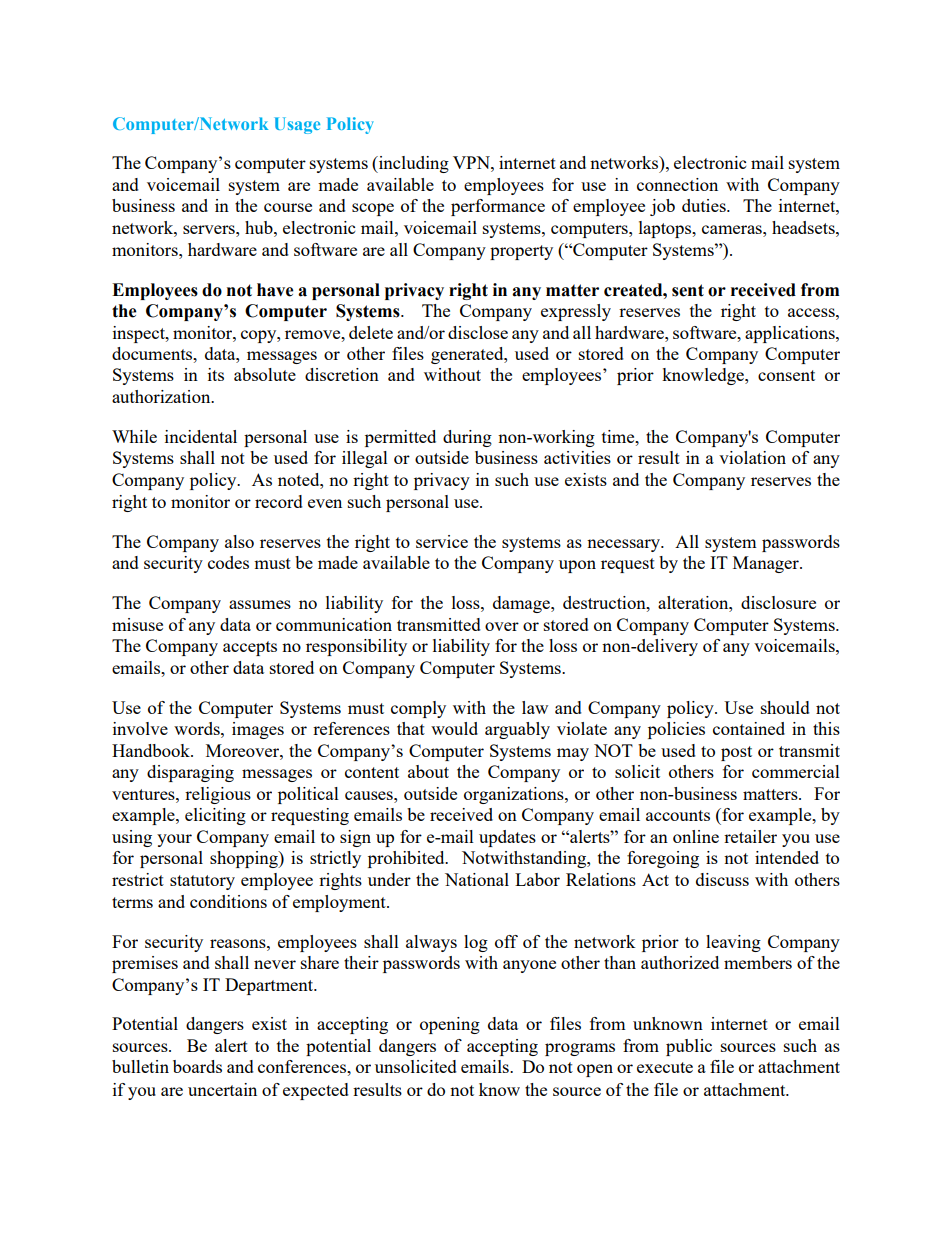 This screenshot has height=1233, width=952. What do you see at coordinates (454, 728) in the screenshot?
I see `would` at bounding box center [454, 728].
